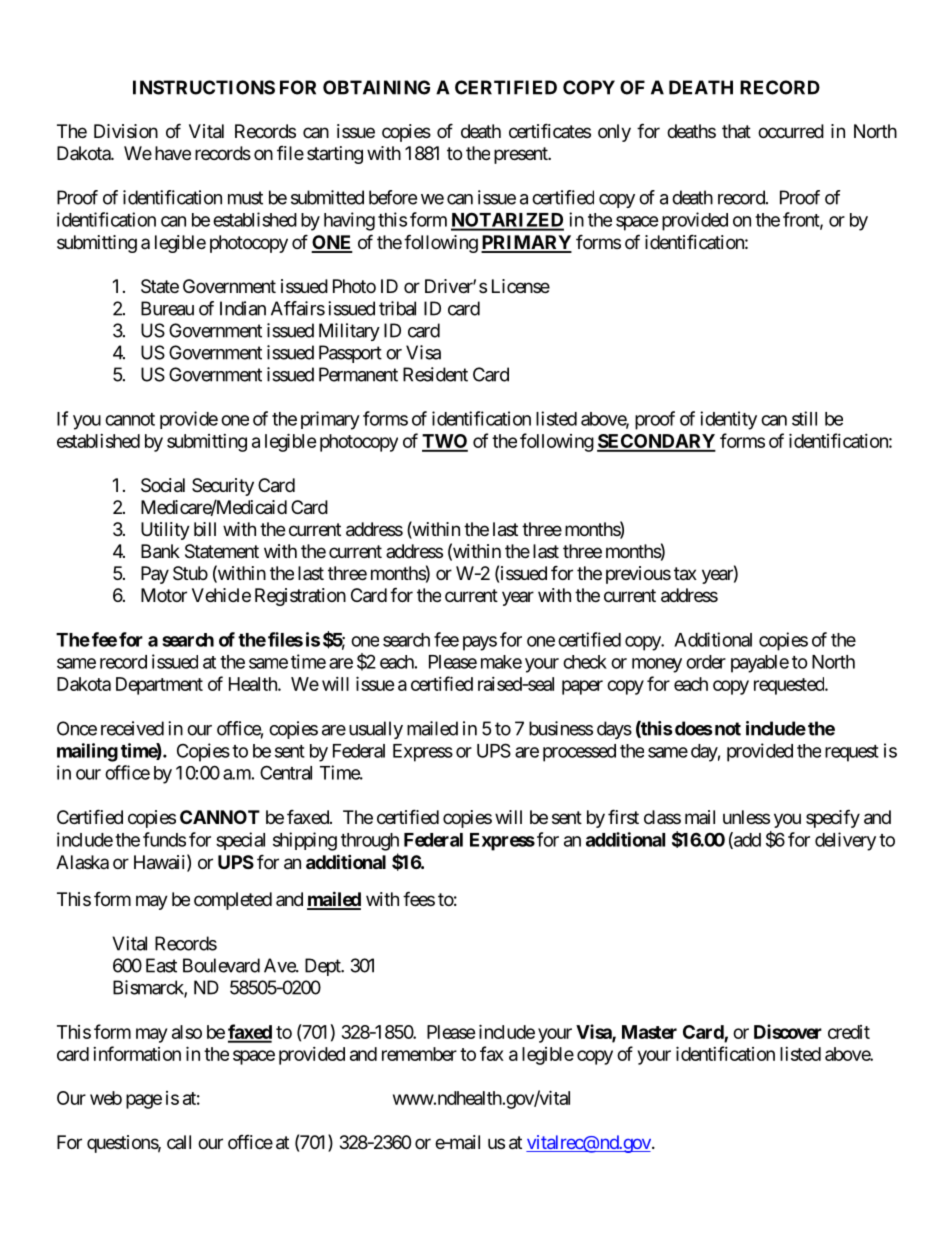 The image size is (952, 1233). I want to click on that, so click(736, 131).
